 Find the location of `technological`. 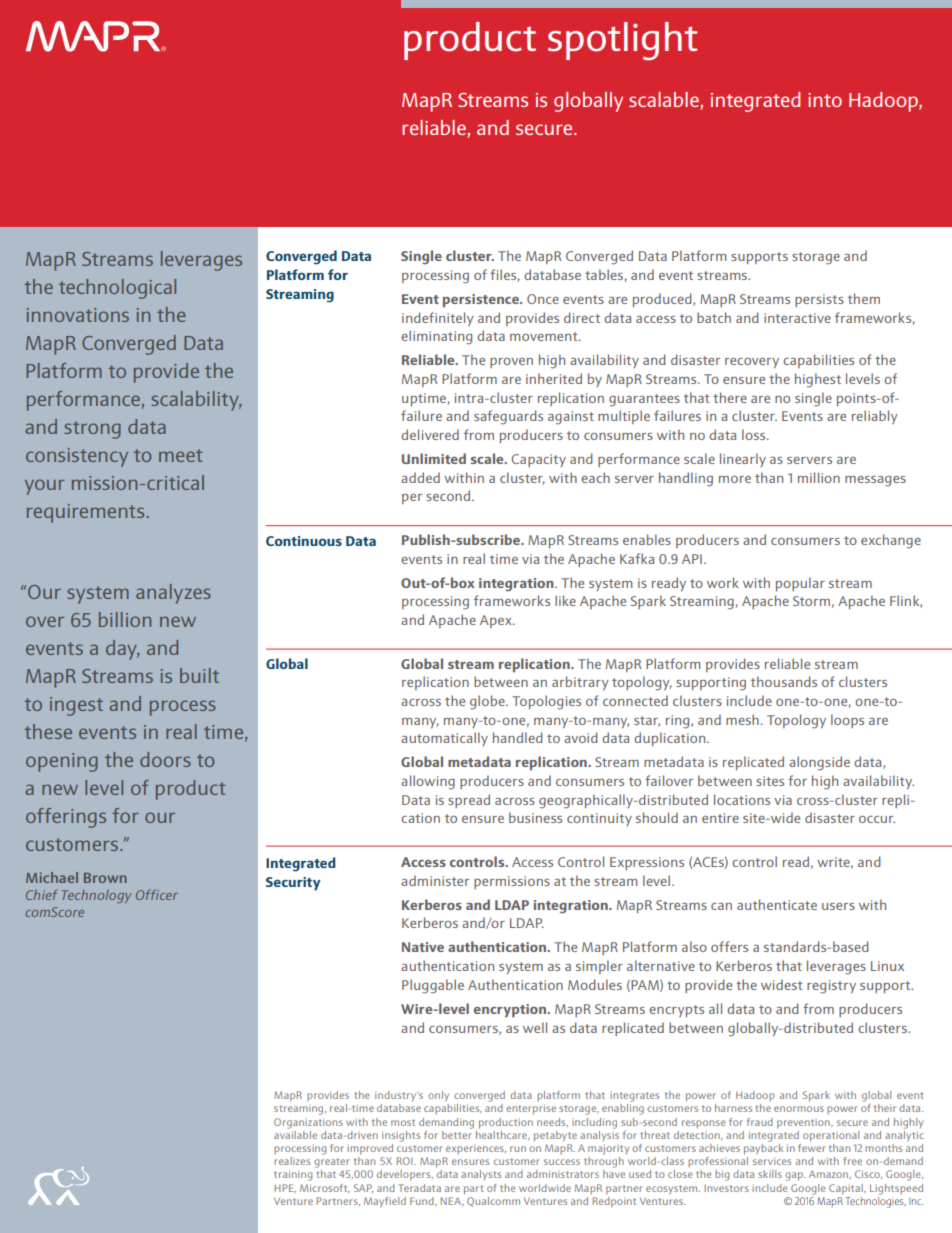

technological is located at coordinates (117, 289).
